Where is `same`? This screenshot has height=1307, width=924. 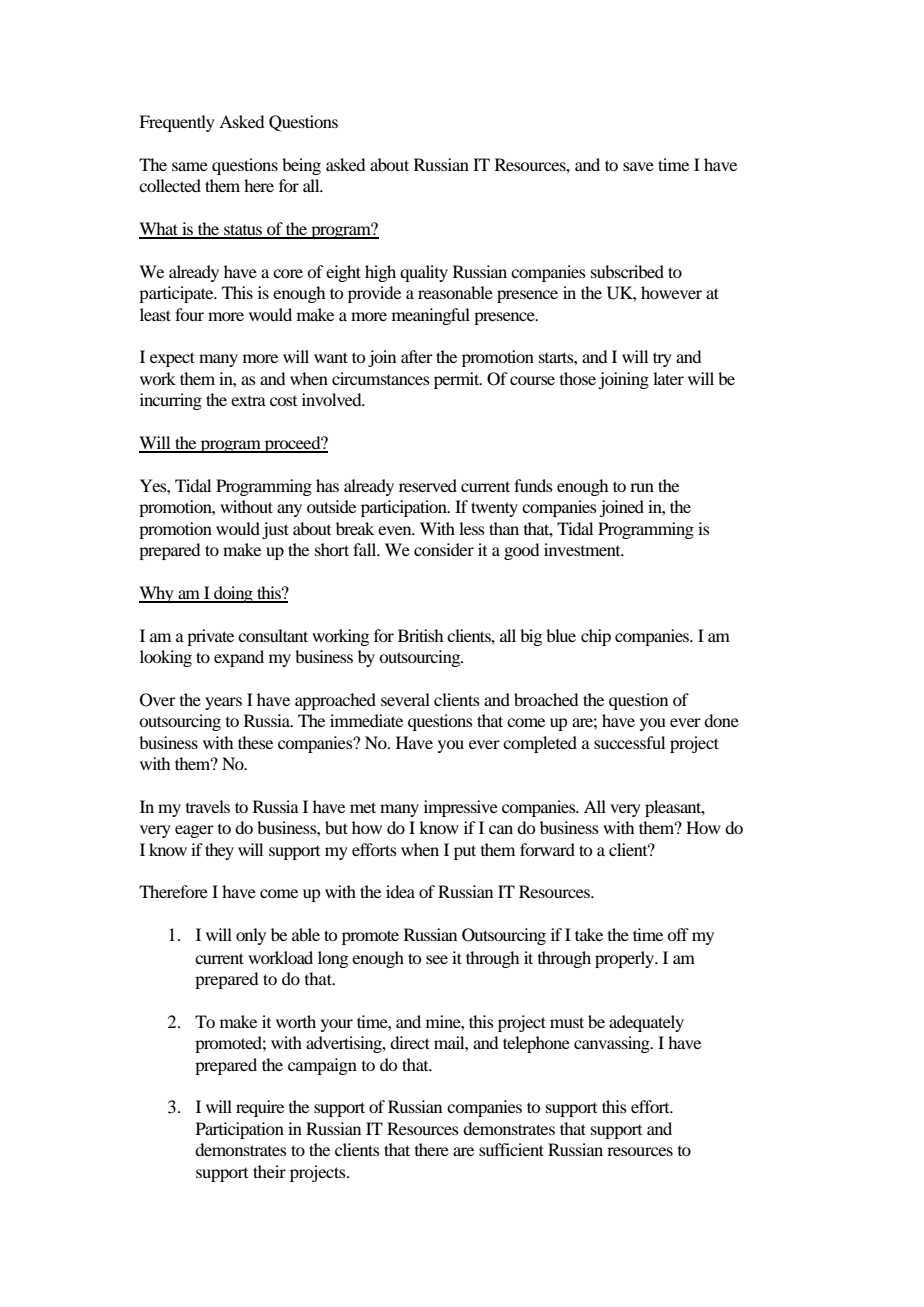 same is located at coordinates (190, 166).
